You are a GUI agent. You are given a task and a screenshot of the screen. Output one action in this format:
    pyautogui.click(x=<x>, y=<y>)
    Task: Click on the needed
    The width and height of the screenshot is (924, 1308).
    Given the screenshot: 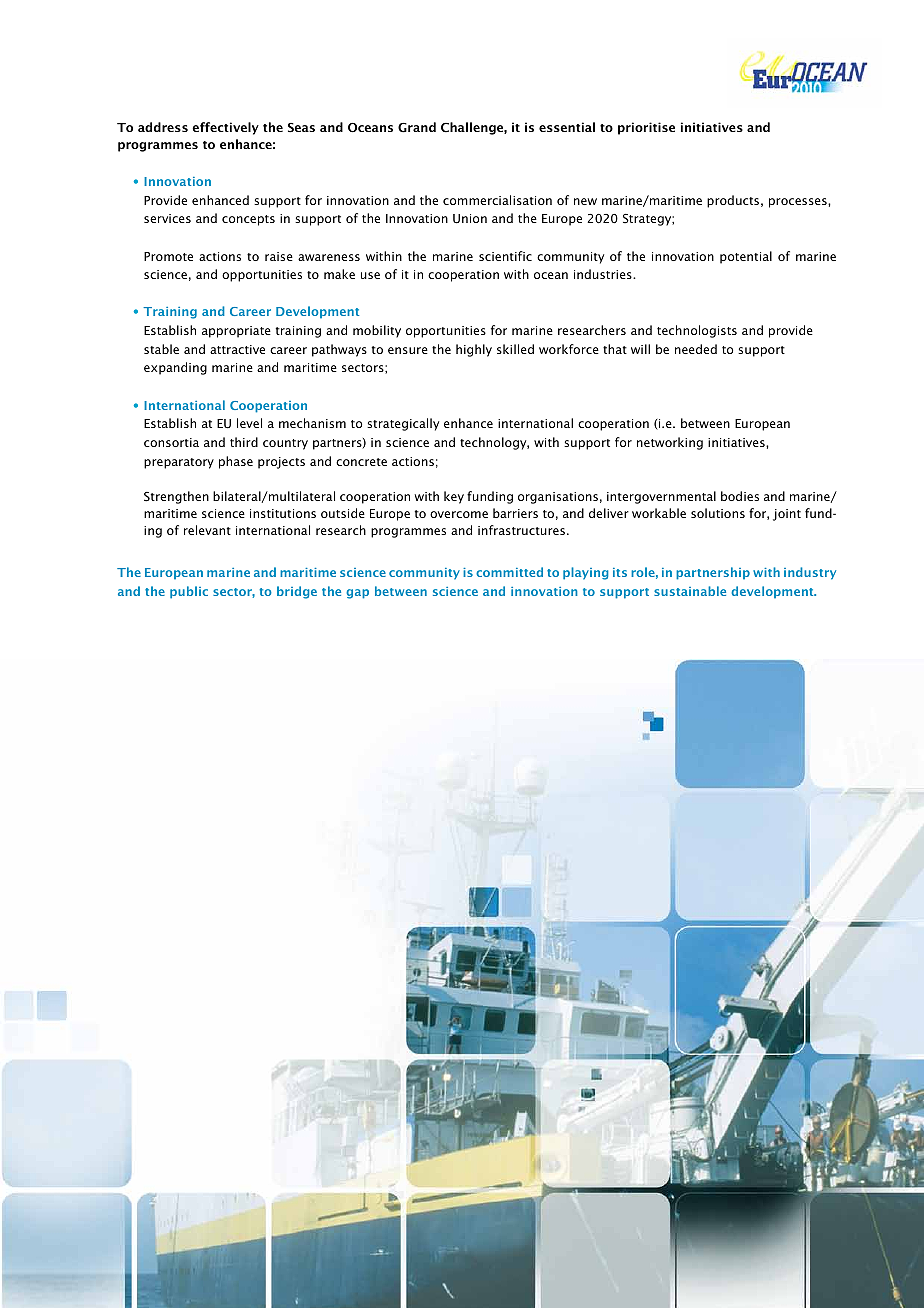 What is the action you would take?
    pyautogui.click(x=696, y=349)
